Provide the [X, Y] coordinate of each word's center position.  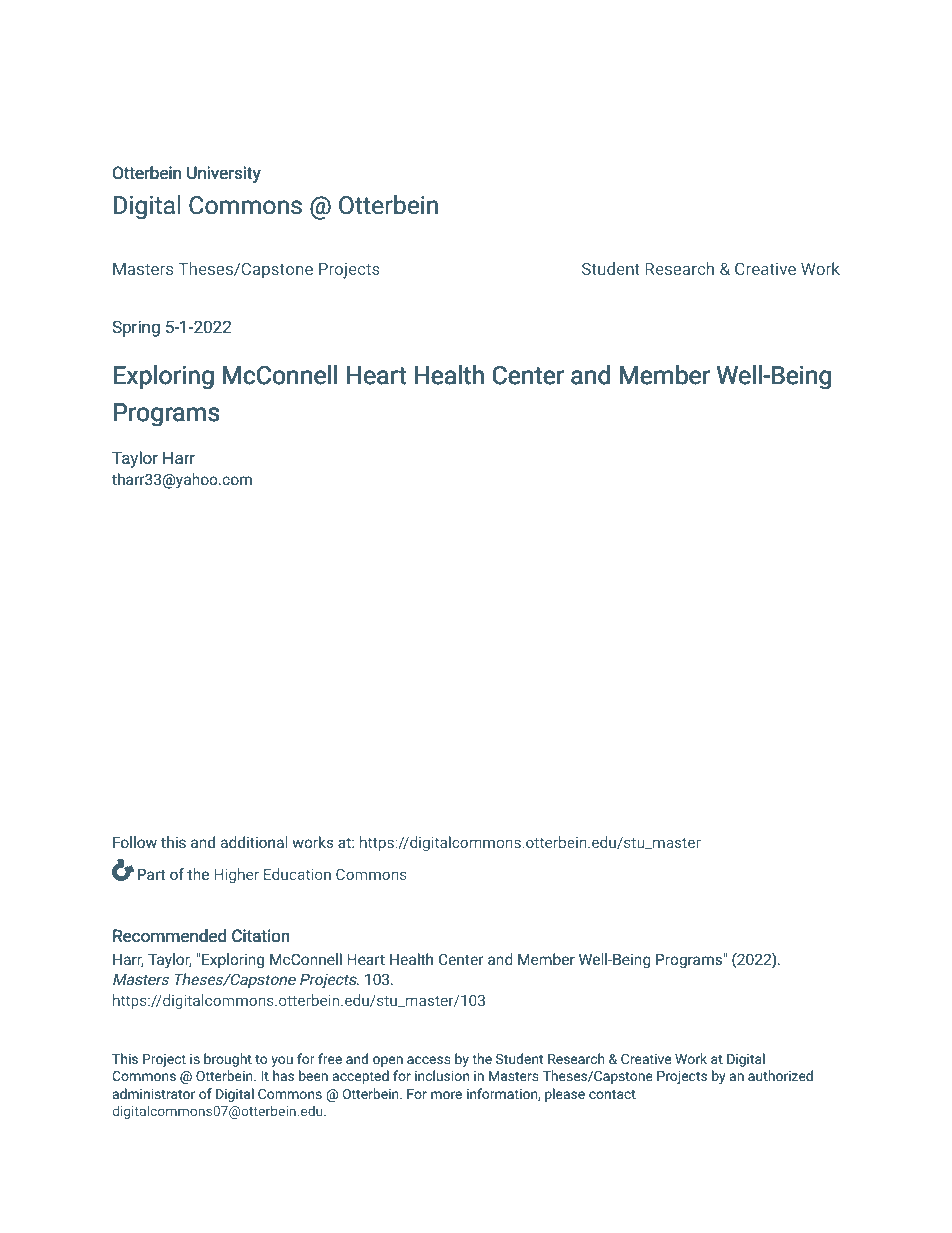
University [224, 174]
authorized [780, 1075]
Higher [236, 875]
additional [254, 842]
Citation [261, 936]
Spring [136, 328]
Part [151, 874]
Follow [135, 842]
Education [297, 874]
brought [228, 1060]
